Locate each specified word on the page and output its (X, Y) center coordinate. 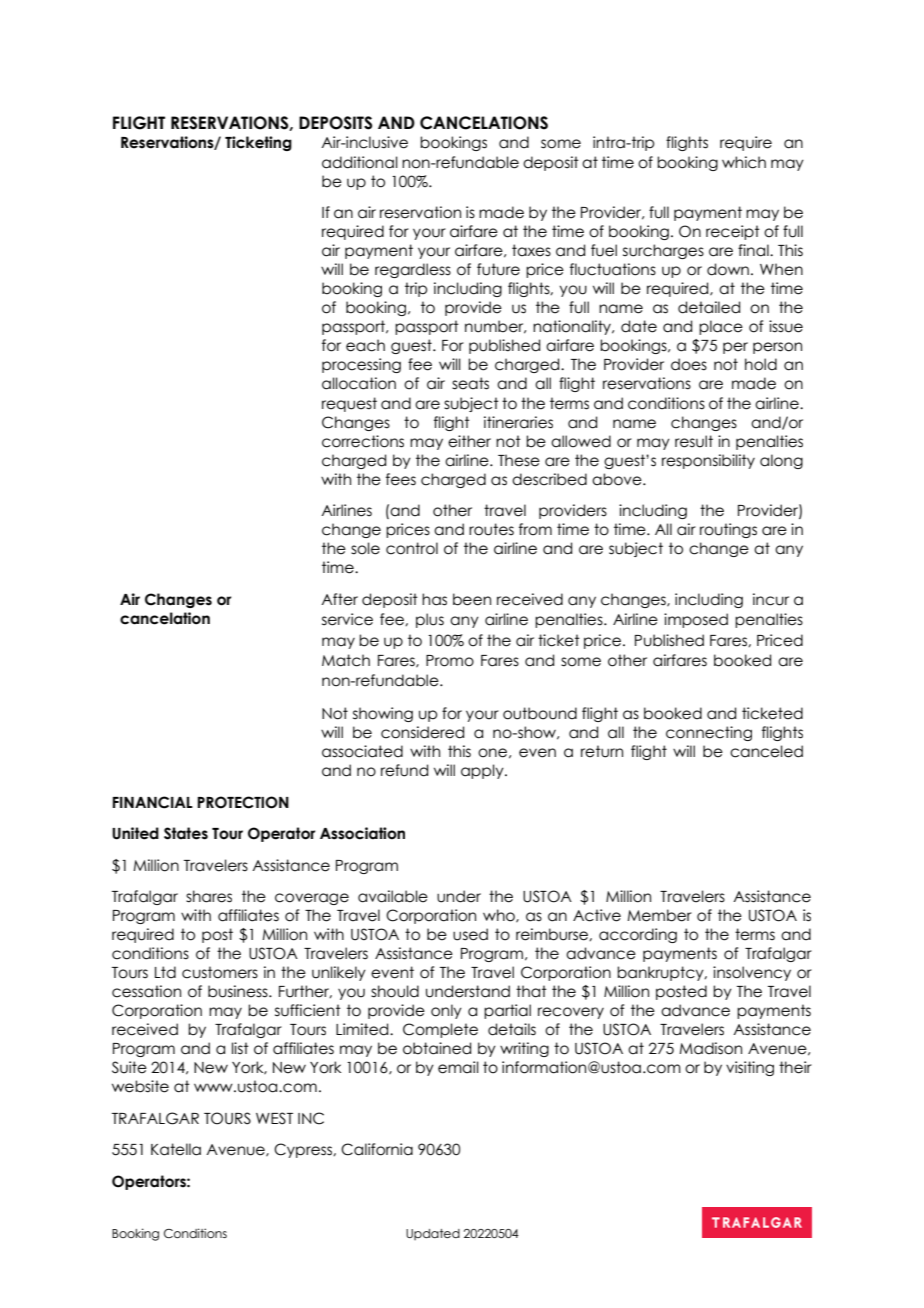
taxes (531, 250)
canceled (766, 751)
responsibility (708, 461)
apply (483, 771)
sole (365, 548)
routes (491, 529)
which (744, 162)
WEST (274, 1118)
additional (360, 162)
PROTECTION (243, 802)
